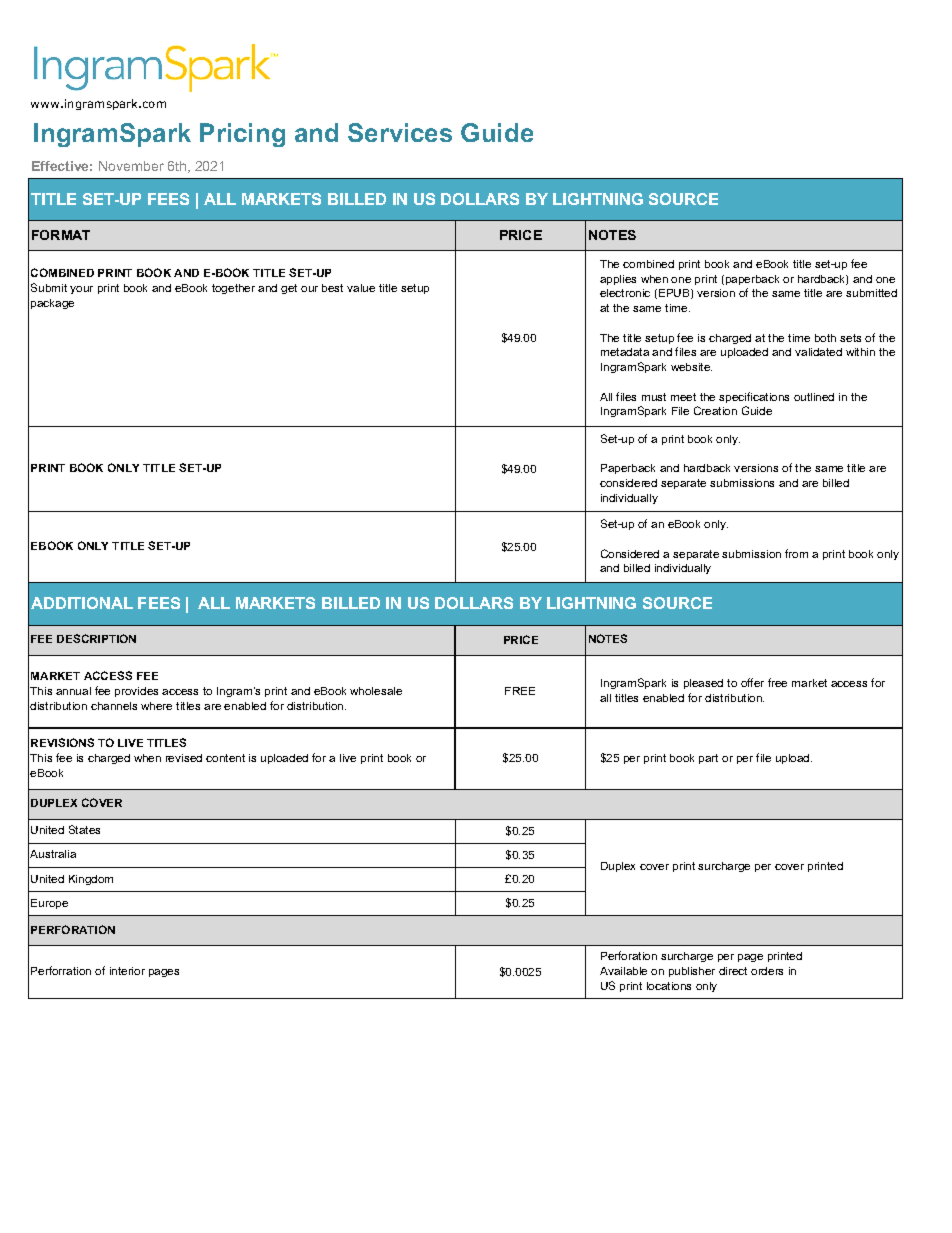 The width and height of the screenshot is (952, 1233). Describe the element at coordinates (52, 304) in the screenshot. I see `package` at that location.
